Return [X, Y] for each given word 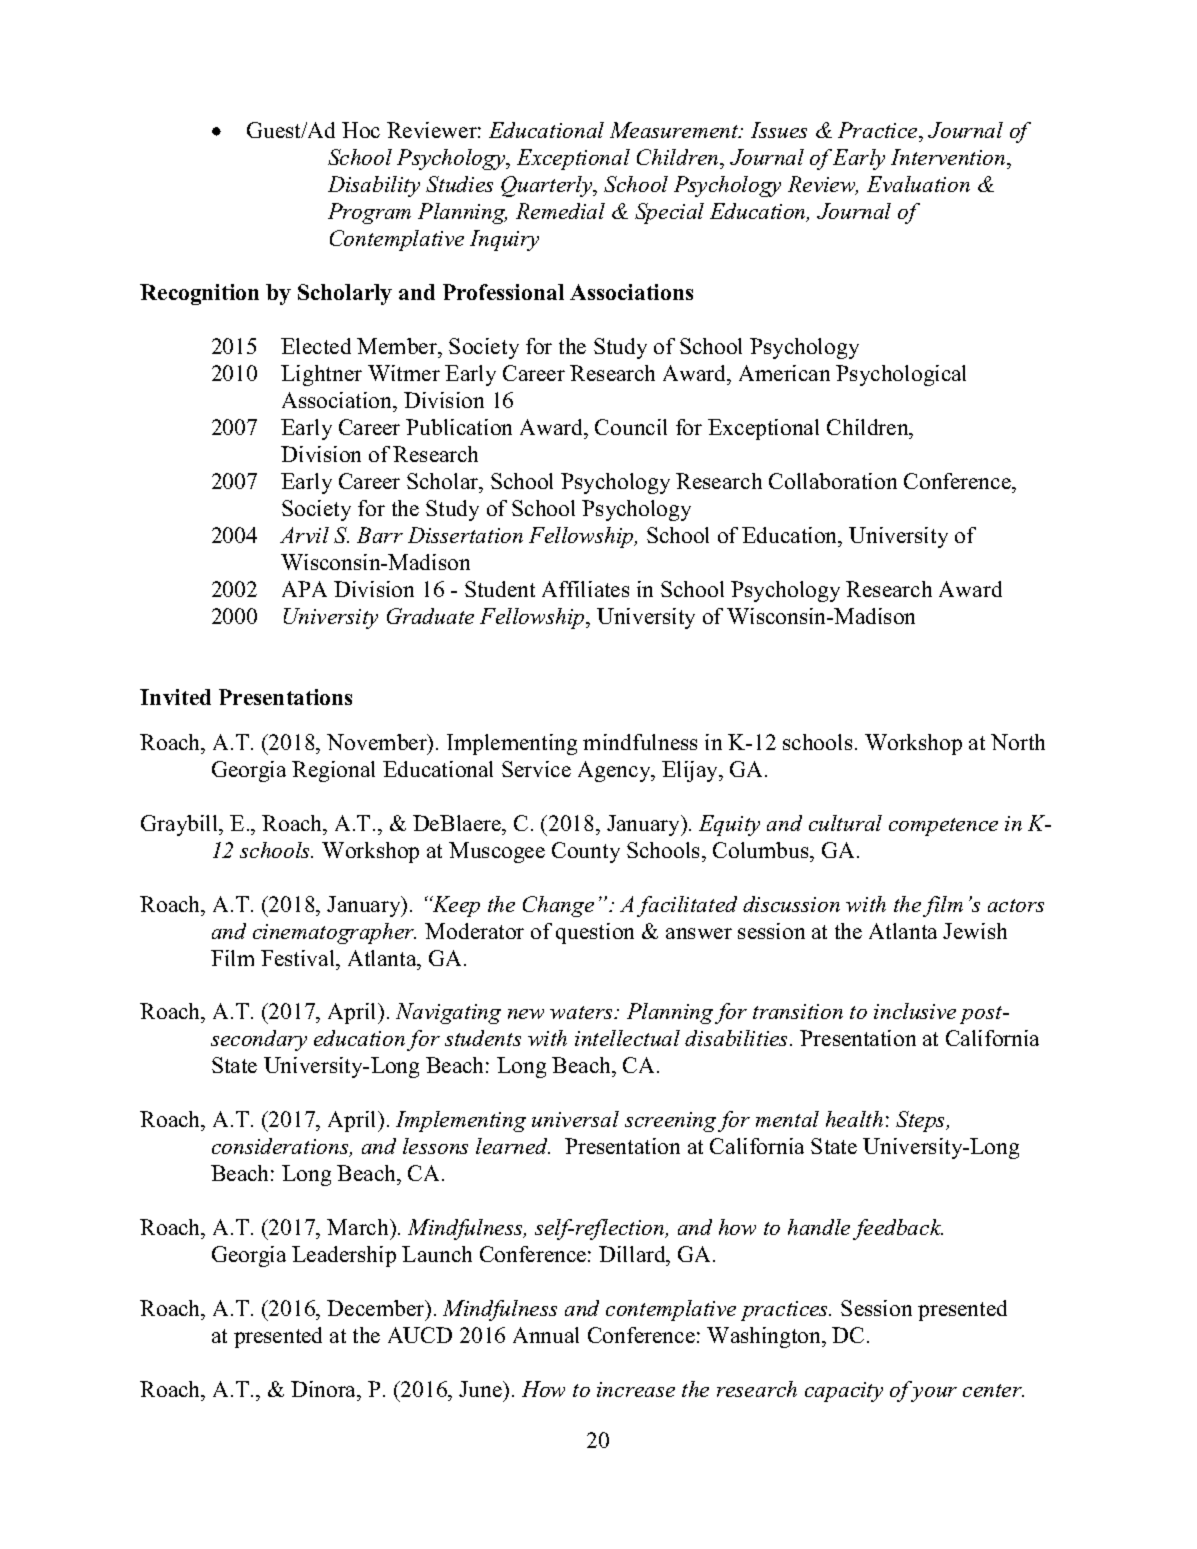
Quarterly [548, 186]
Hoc [361, 130]
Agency [615, 771]
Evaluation [918, 184]
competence [943, 827]
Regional [333, 771]
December [377, 1310]
